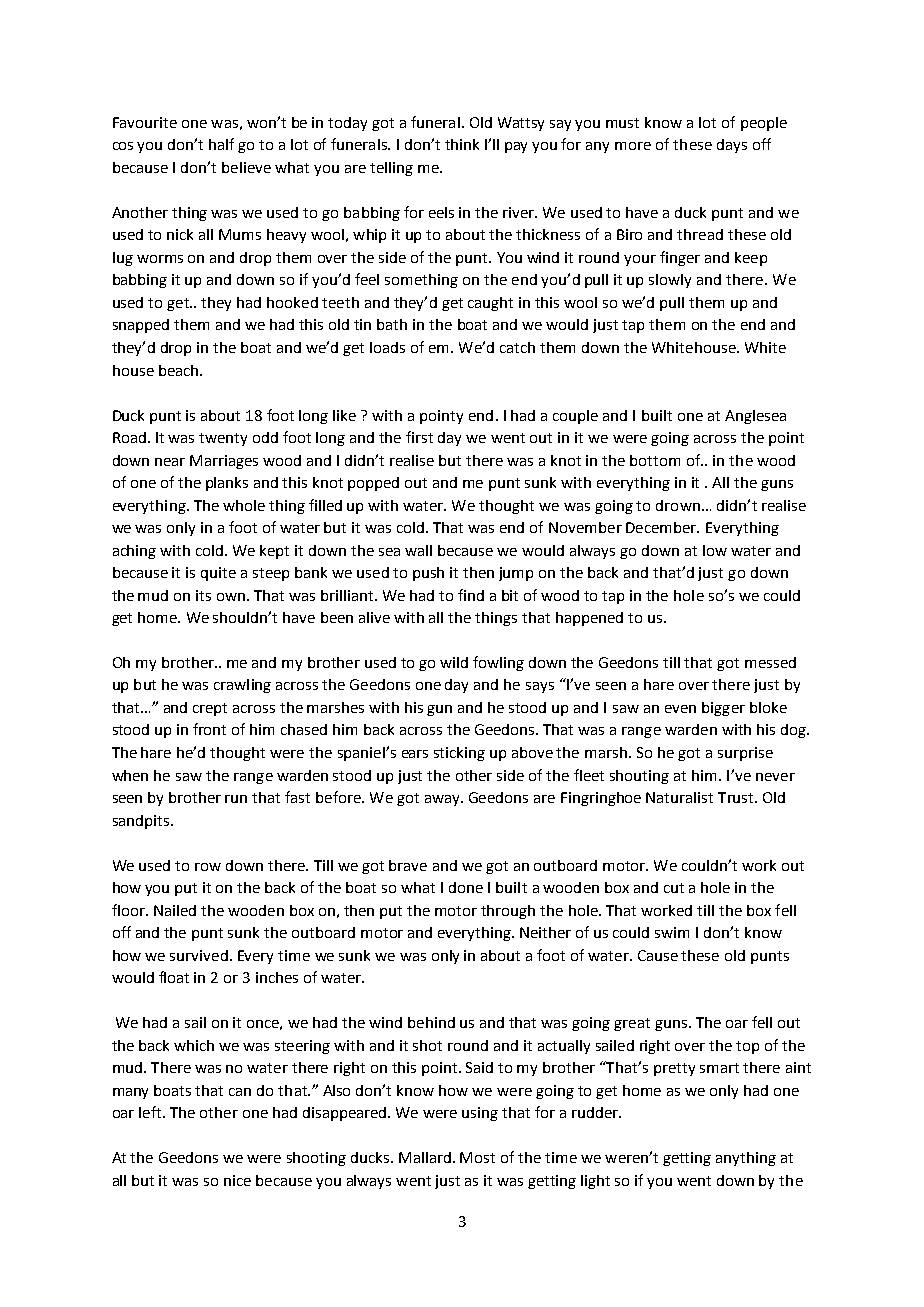 Image resolution: width=924 pixels, height=1307 pixels. I want to click on away, so click(443, 800).
